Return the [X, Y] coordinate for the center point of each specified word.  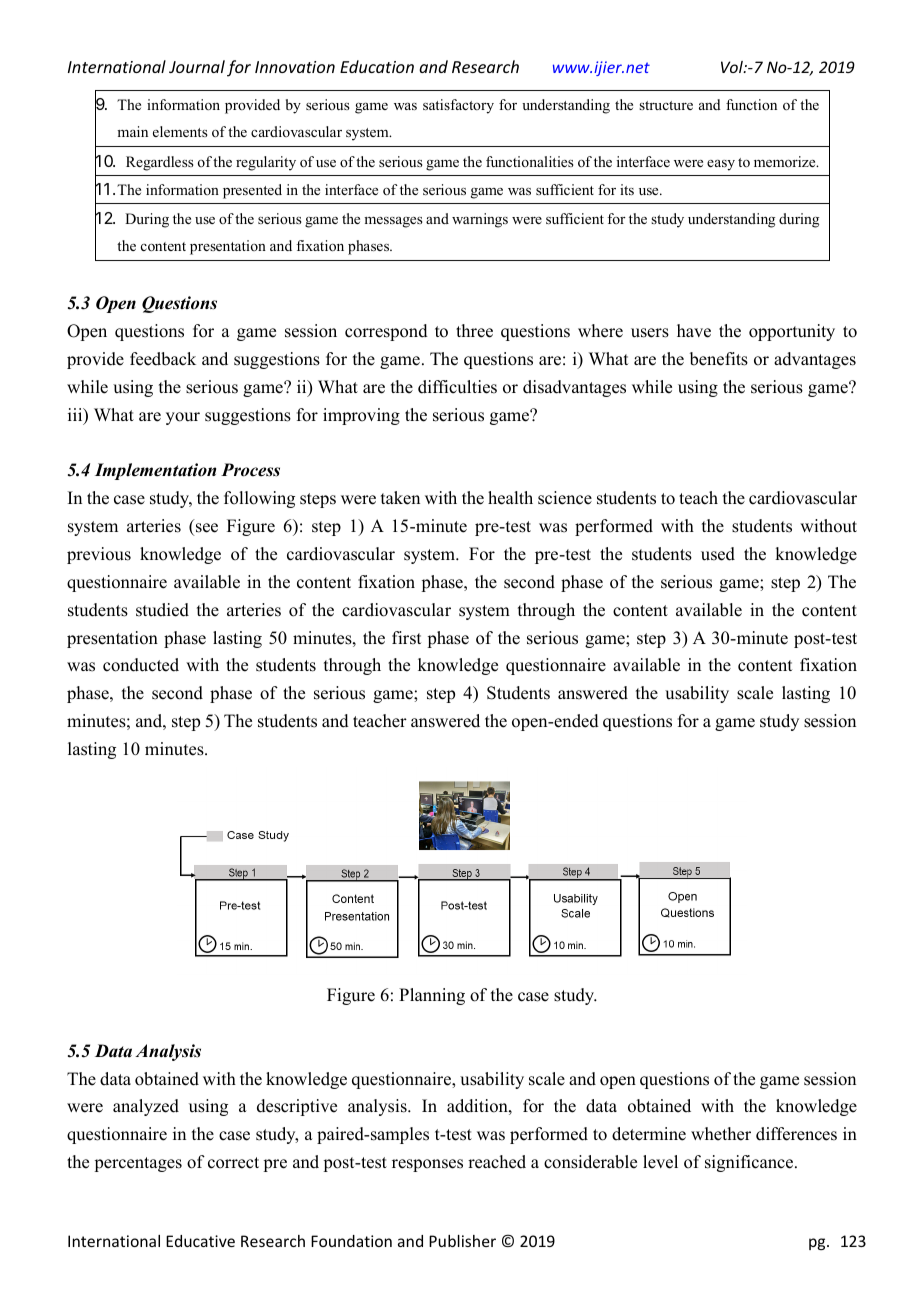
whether [721, 1134]
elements [180, 131]
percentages [138, 1164]
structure [666, 105]
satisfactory [458, 106]
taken [400, 498]
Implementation [155, 471]
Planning [432, 996]
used [718, 554]
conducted [141, 665]
